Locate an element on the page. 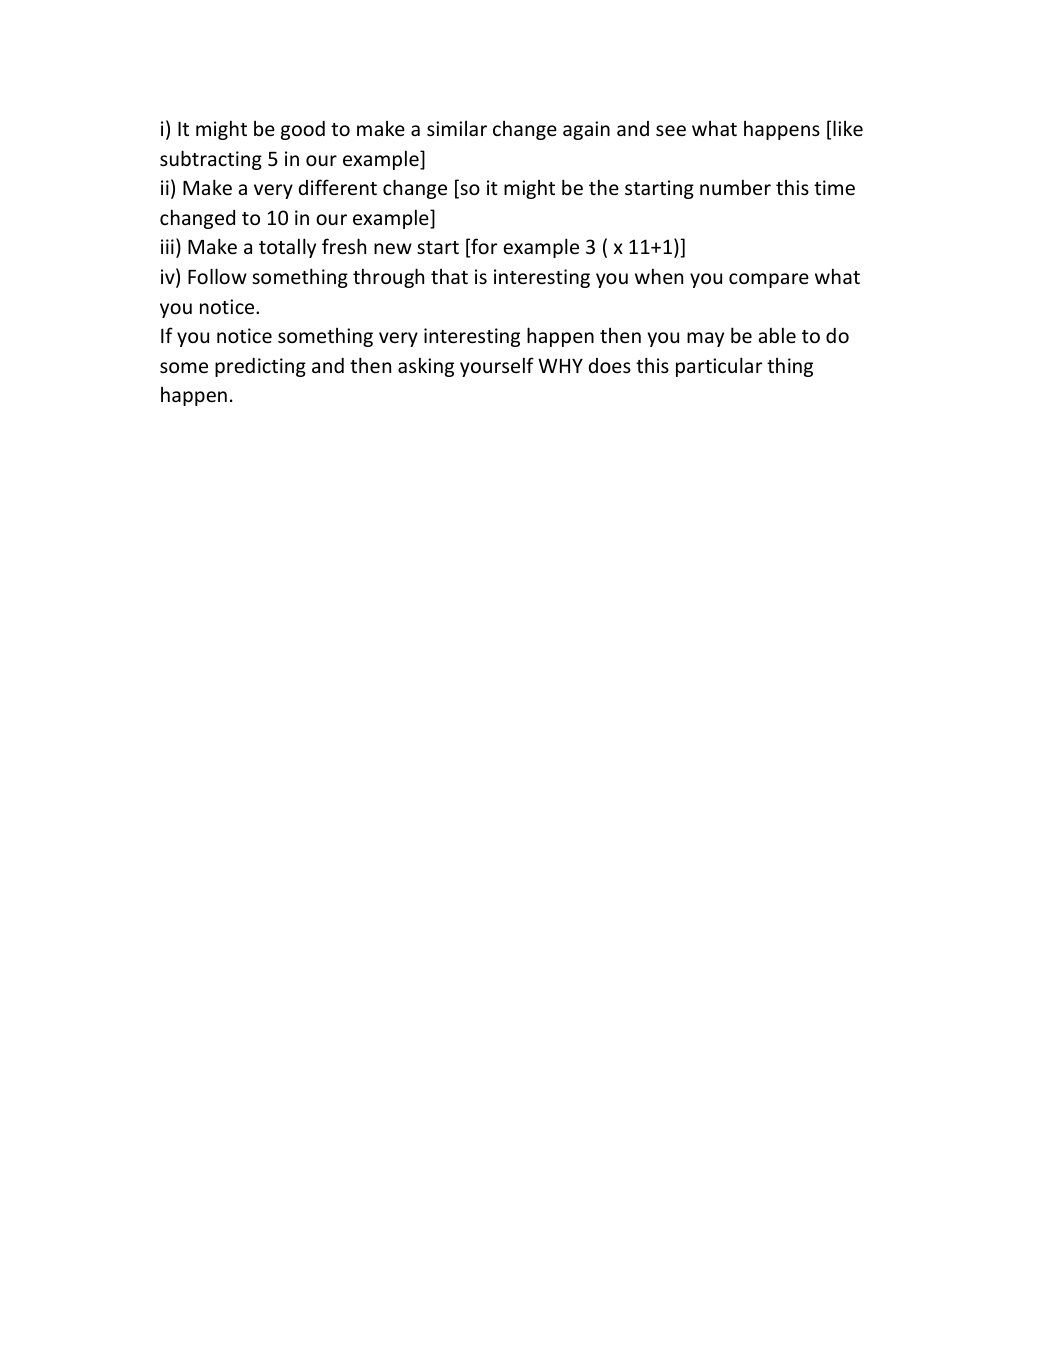  yourself is located at coordinates (497, 367).
